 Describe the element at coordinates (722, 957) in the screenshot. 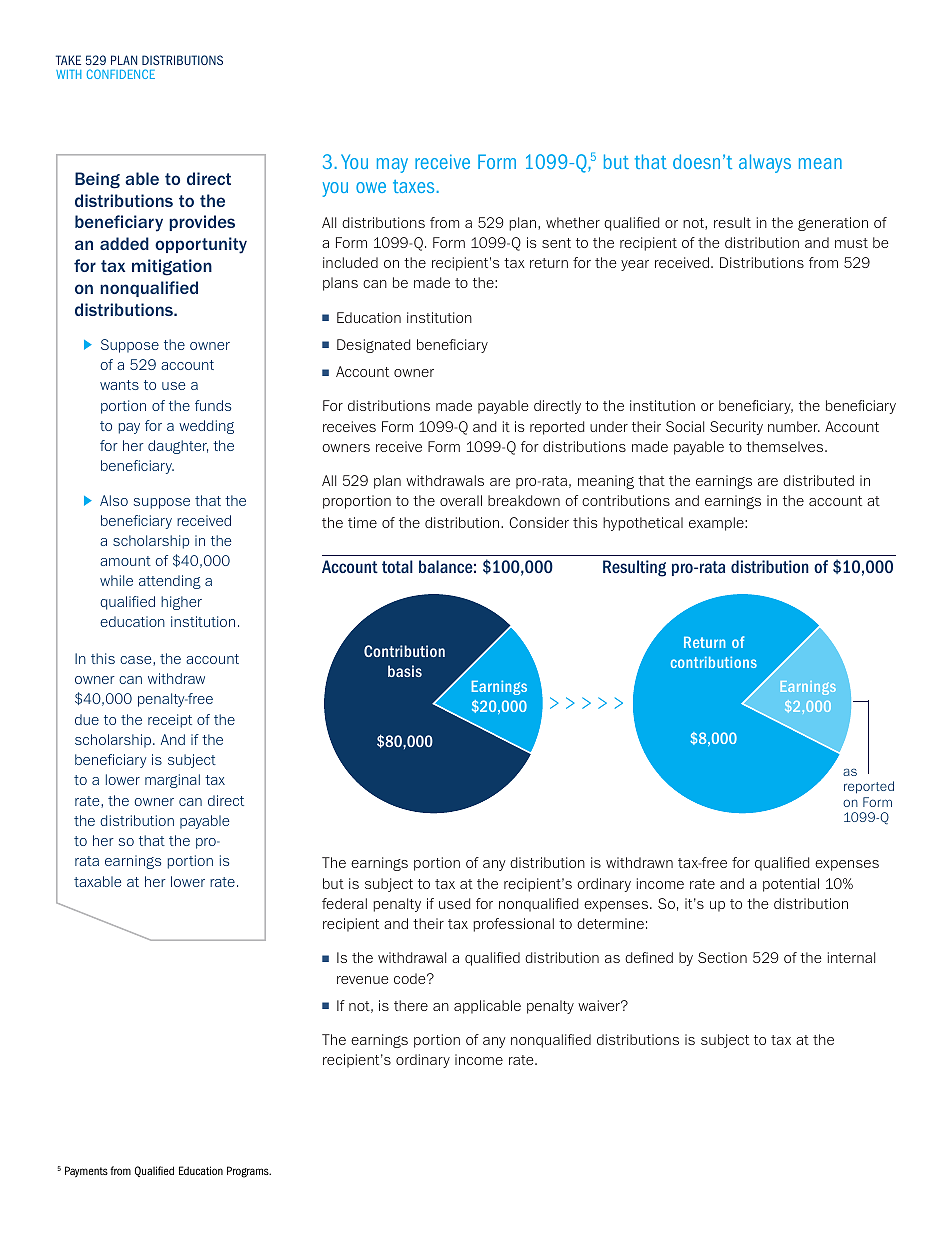

I see `Section` at that location.
